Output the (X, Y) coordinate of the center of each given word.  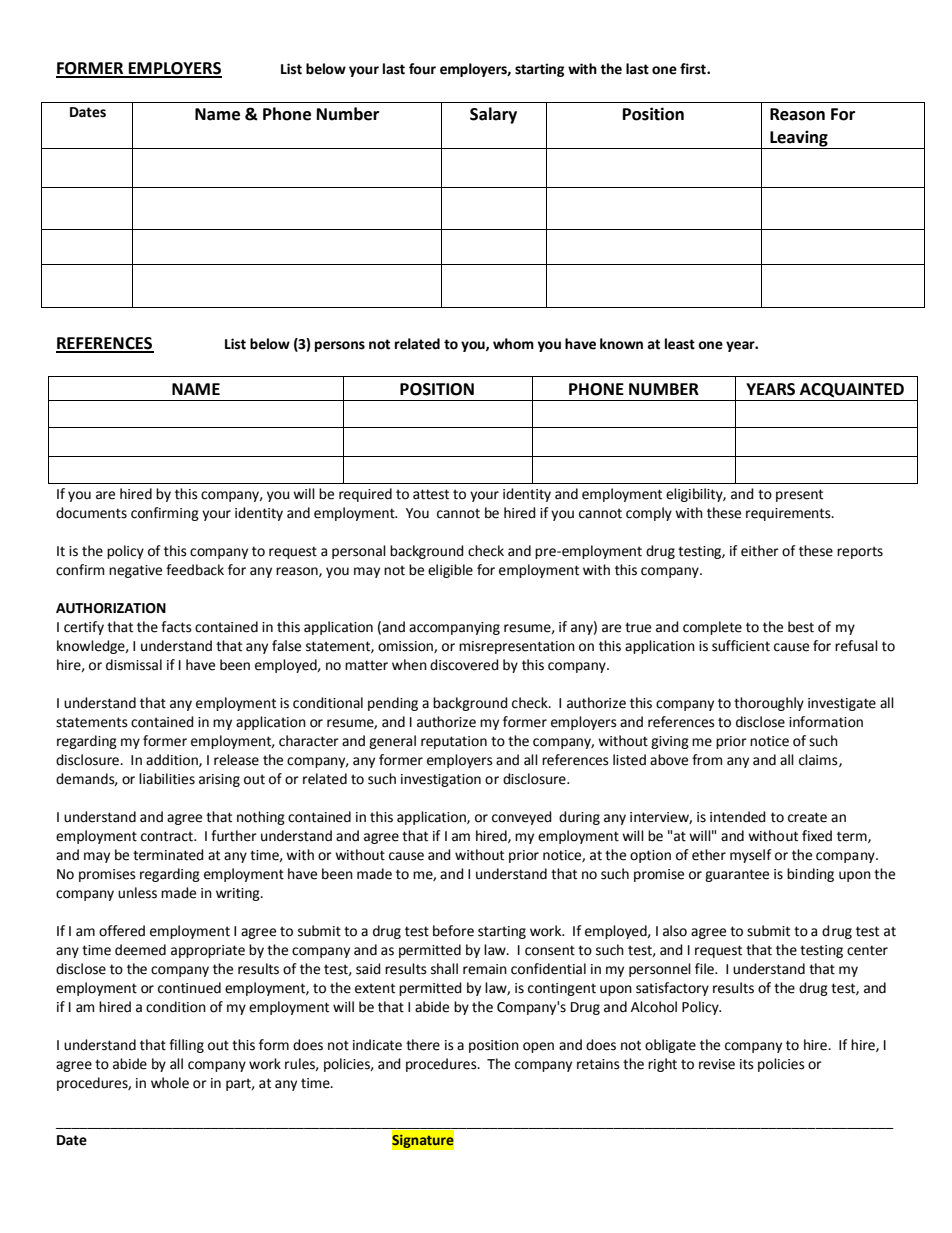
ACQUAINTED (852, 390)
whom (513, 344)
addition (173, 760)
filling (186, 1046)
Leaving (799, 139)
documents (91, 513)
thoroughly (769, 704)
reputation (454, 742)
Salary (493, 115)
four (422, 69)
